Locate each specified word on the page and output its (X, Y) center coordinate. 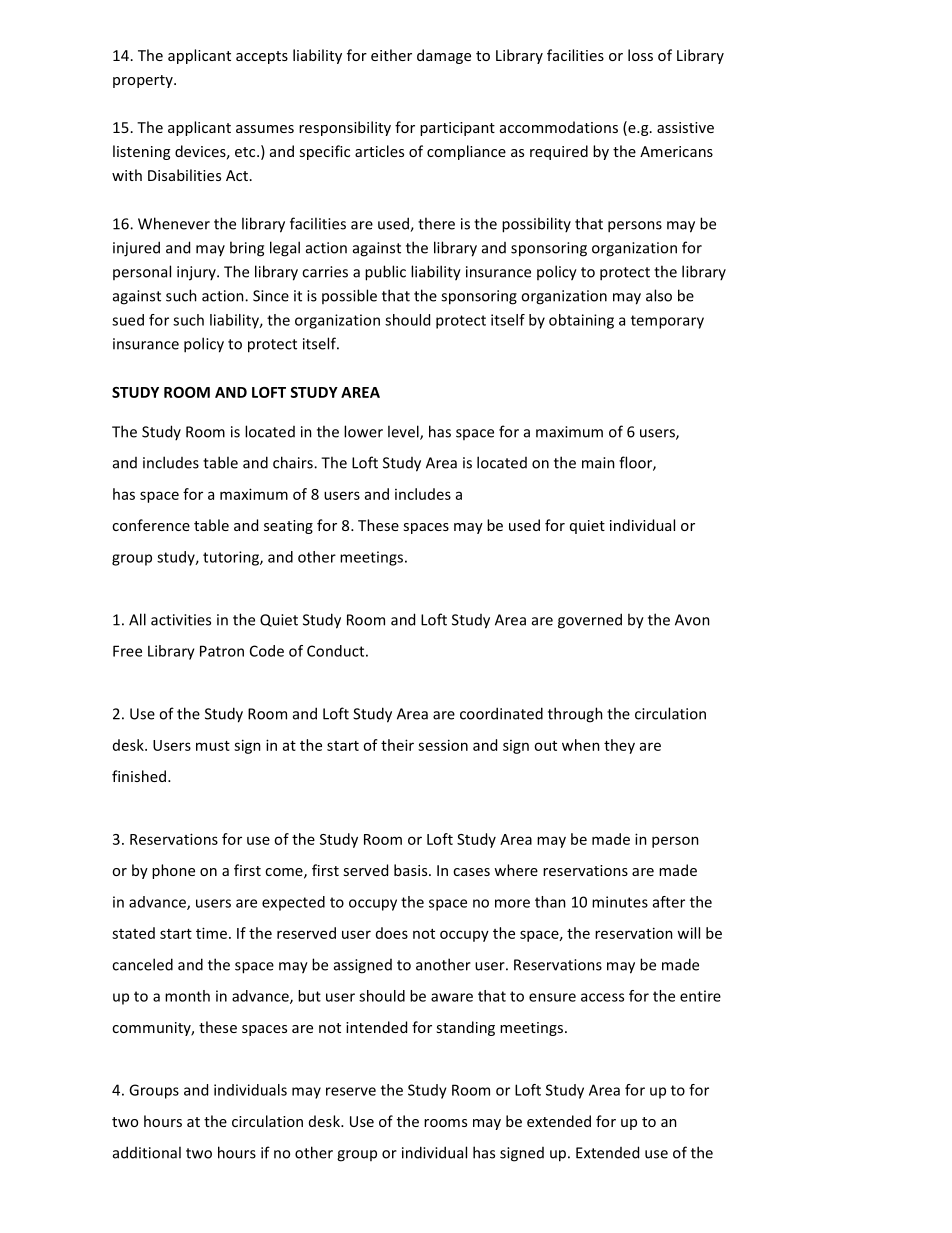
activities (181, 620)
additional (147, 1152)
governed (590, 621)
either (391, 55)
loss (640, 55)
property (144, 81)
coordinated (501, 713)
